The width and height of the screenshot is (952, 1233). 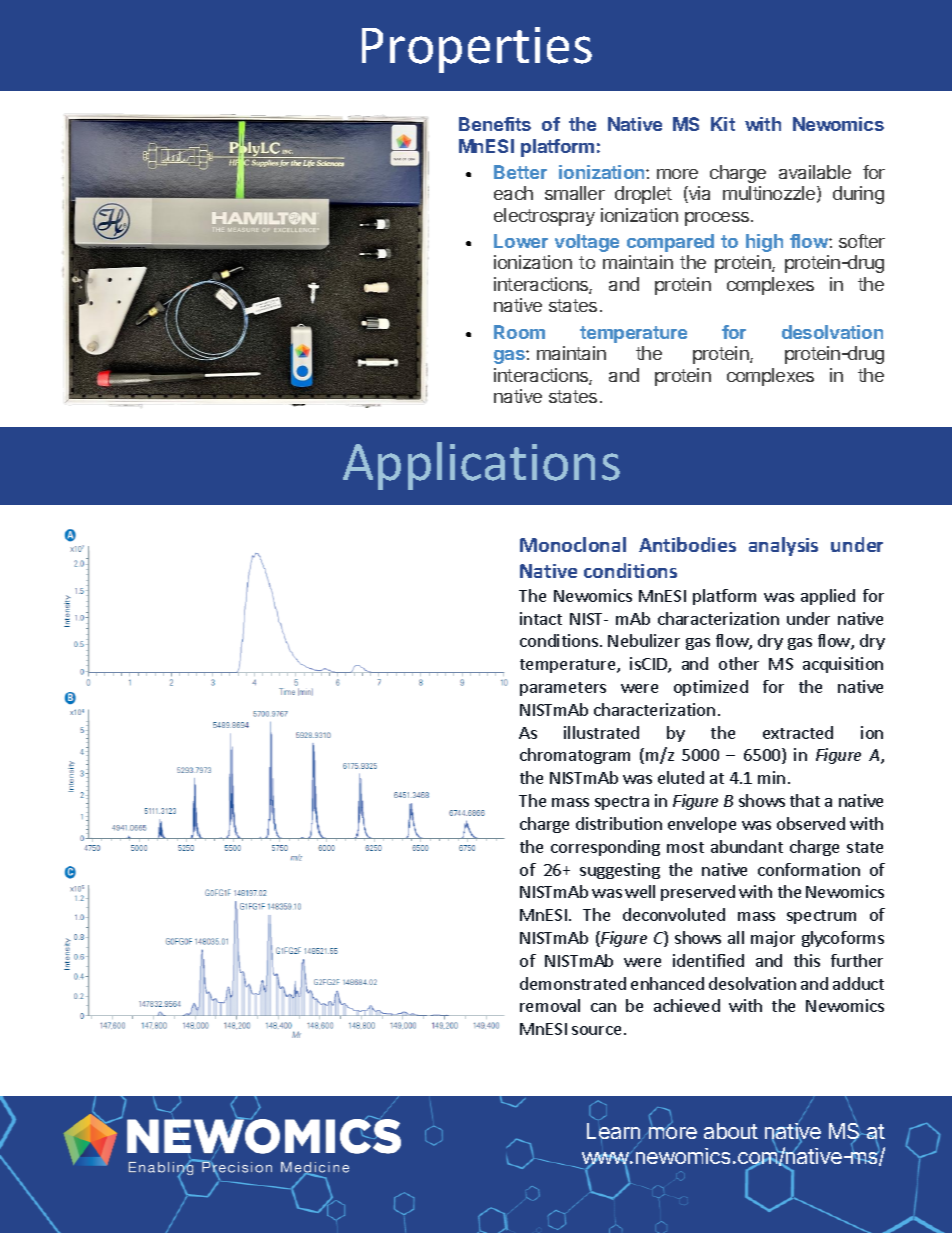 I want to click on Learn, so click(x=615, y=1132).
